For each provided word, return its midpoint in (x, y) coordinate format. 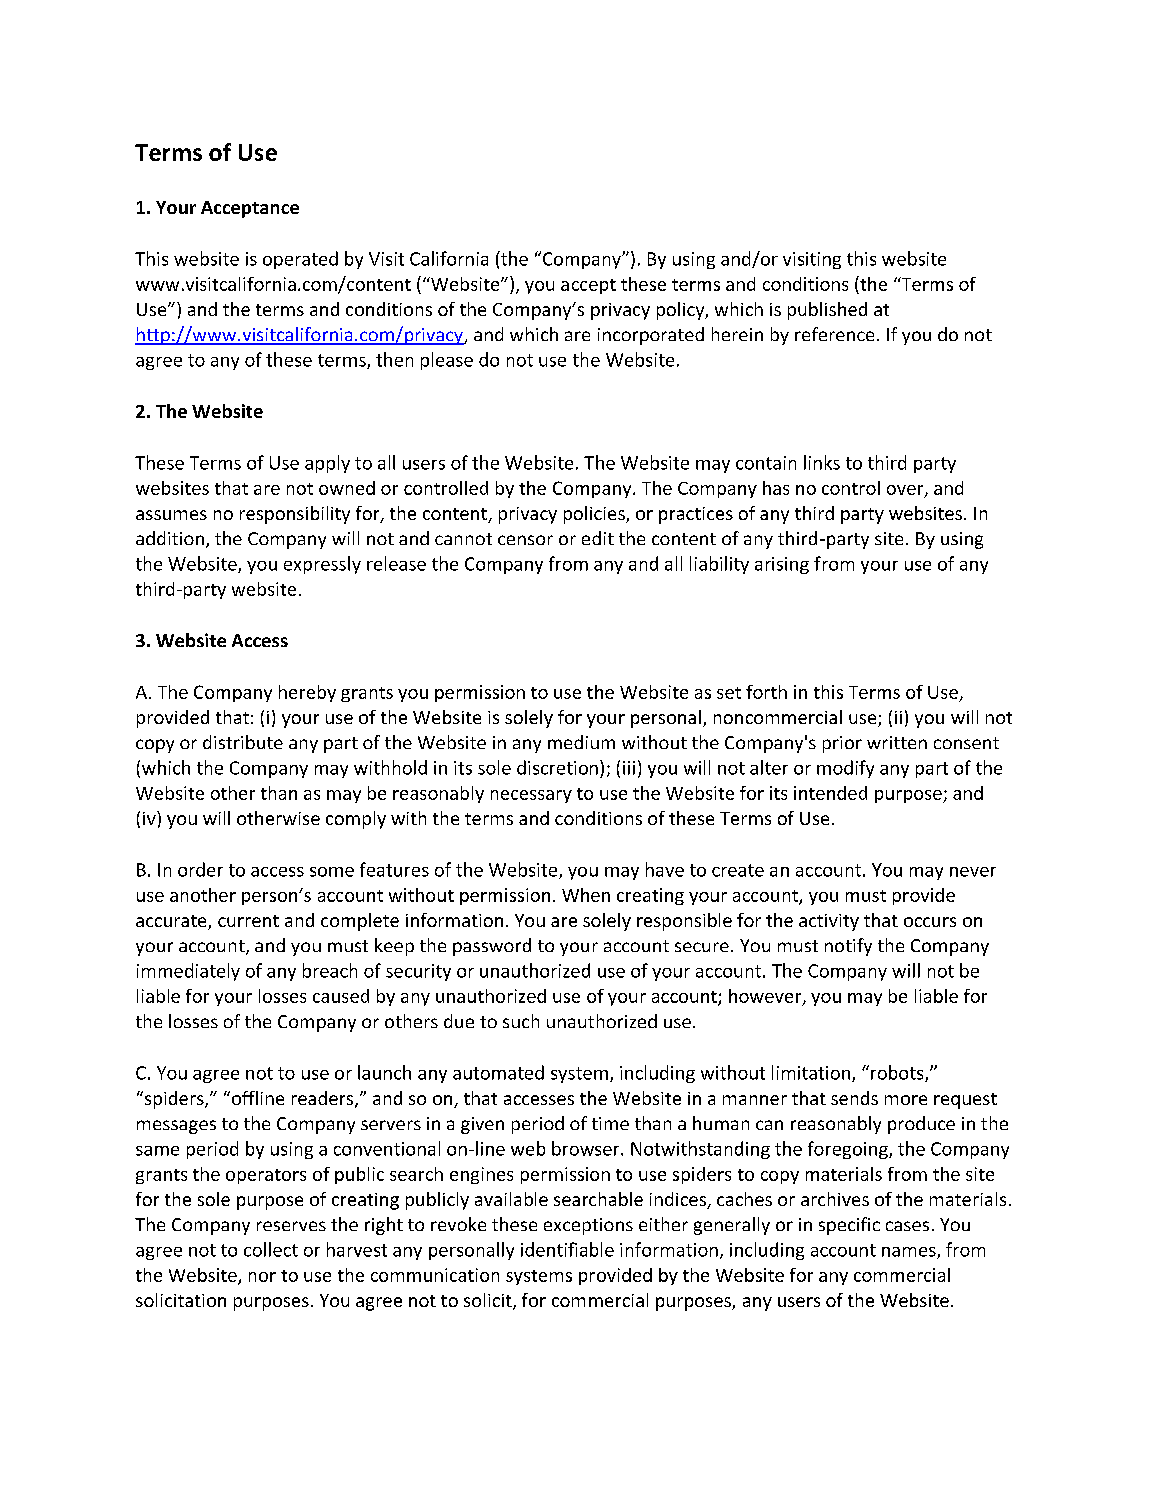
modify (845, 769)
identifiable (567, 1249)
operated (300, 260)
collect (271, 1249)
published (827, 311)
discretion (557, 767)
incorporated (651, 336)
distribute (243, 742)
